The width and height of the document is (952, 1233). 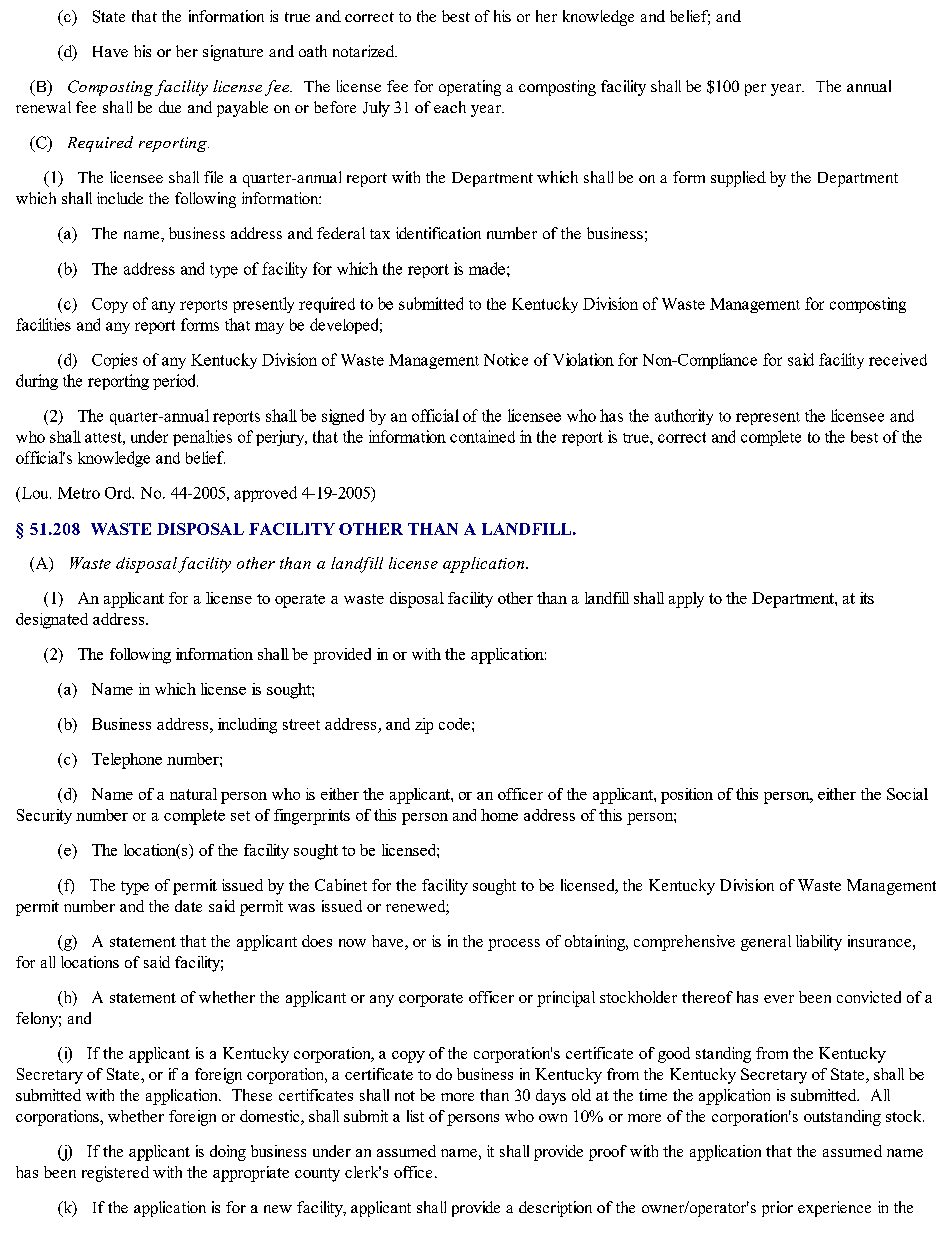 What do you see at coordinates (170, 107) in the document?
I see `due` at bounding box center [170, 107].
